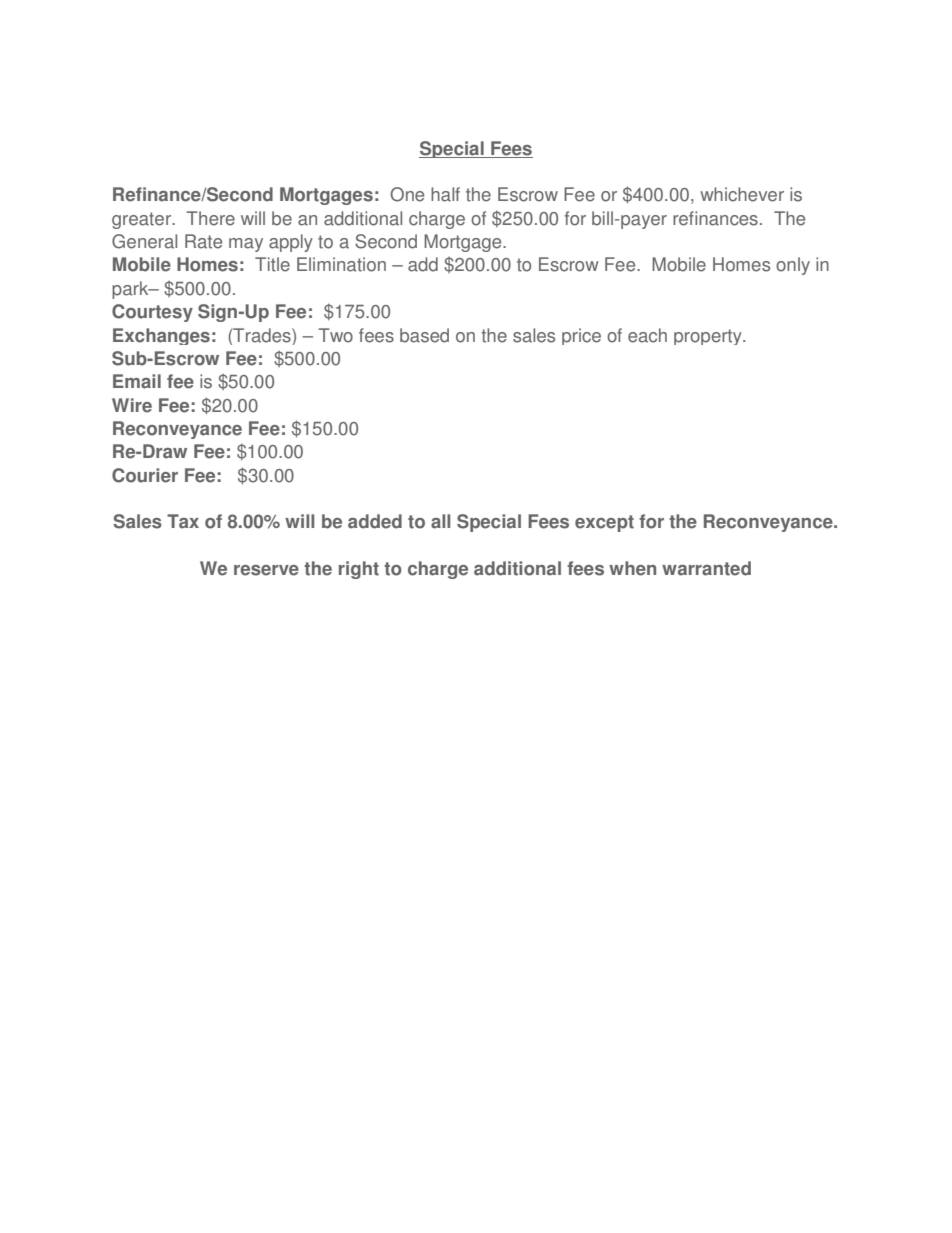 This screenshot has height=1233, width=952. I want to click on based, so click(424, 335).
